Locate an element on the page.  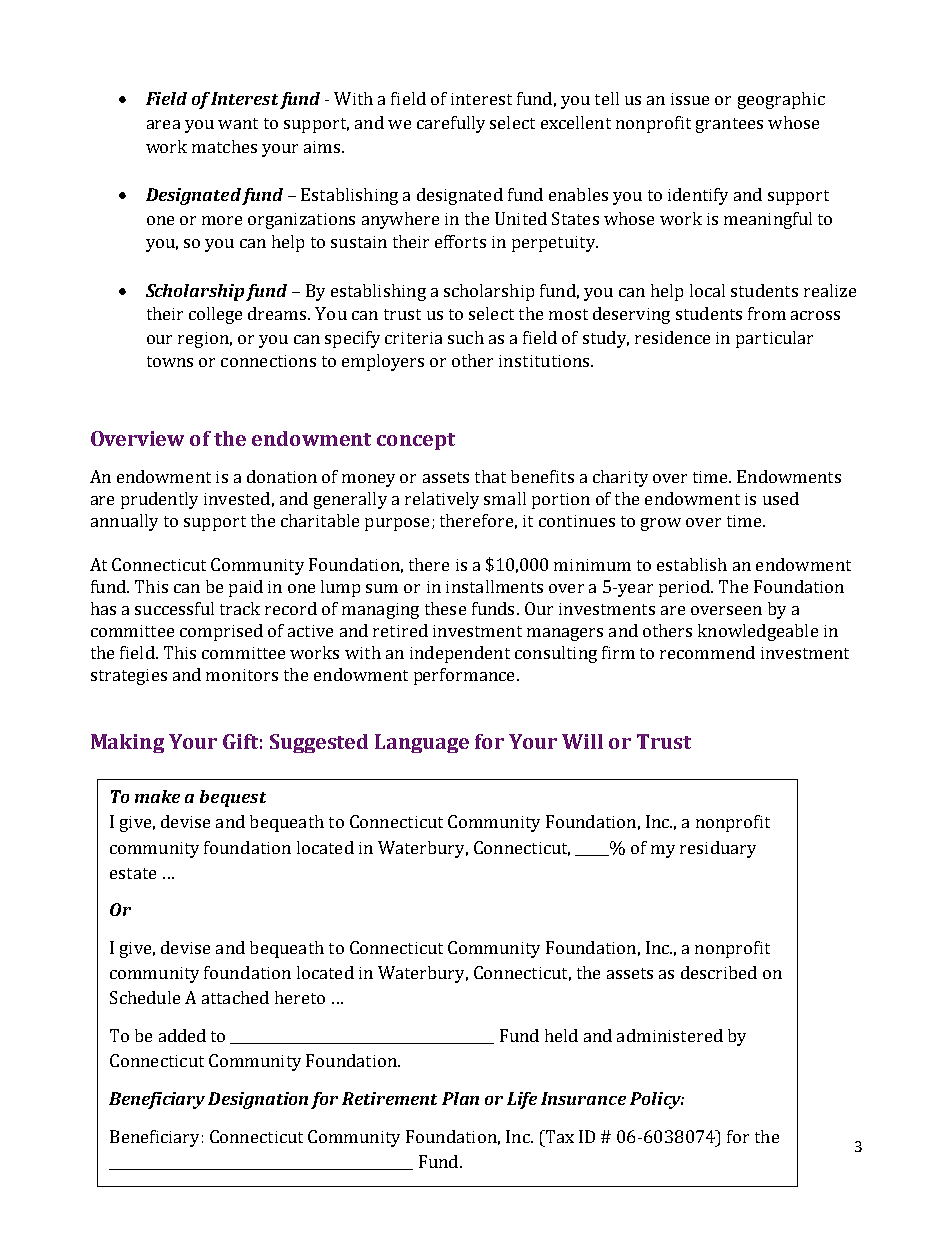
particular is located at coordinates (774, 339).
